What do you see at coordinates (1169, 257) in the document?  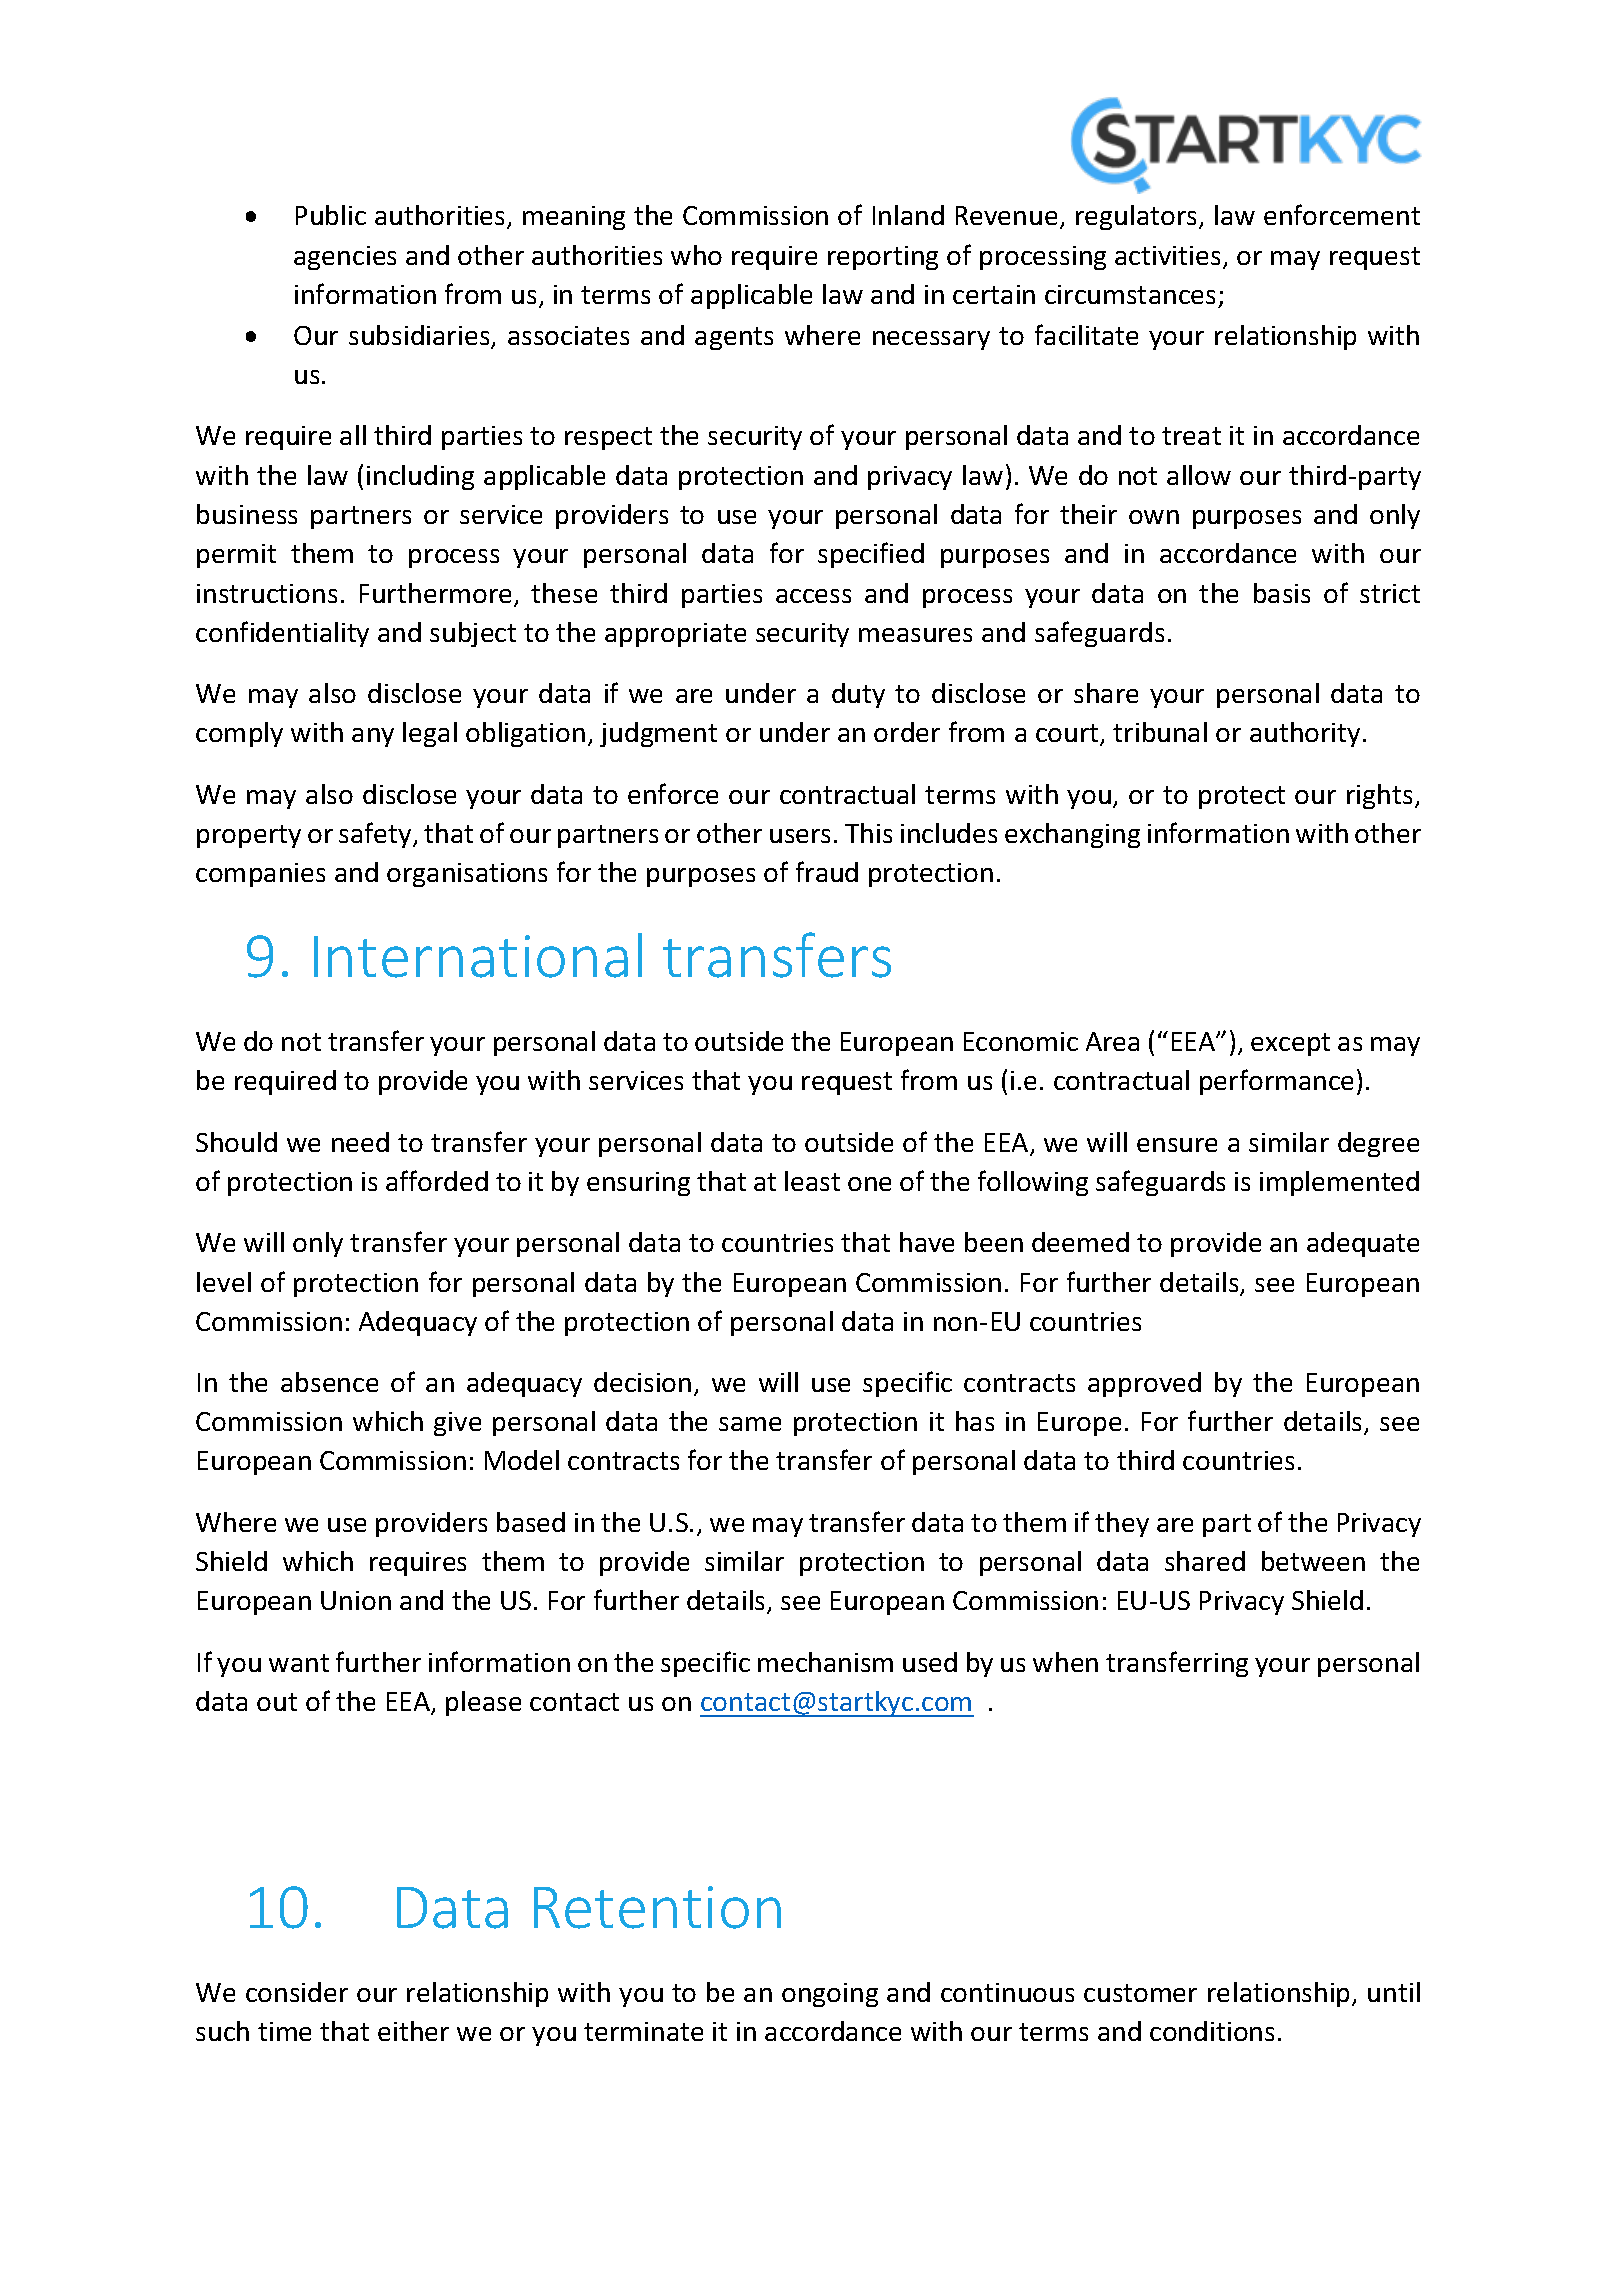 I see `activities` at bounding box center [1169, 257].
